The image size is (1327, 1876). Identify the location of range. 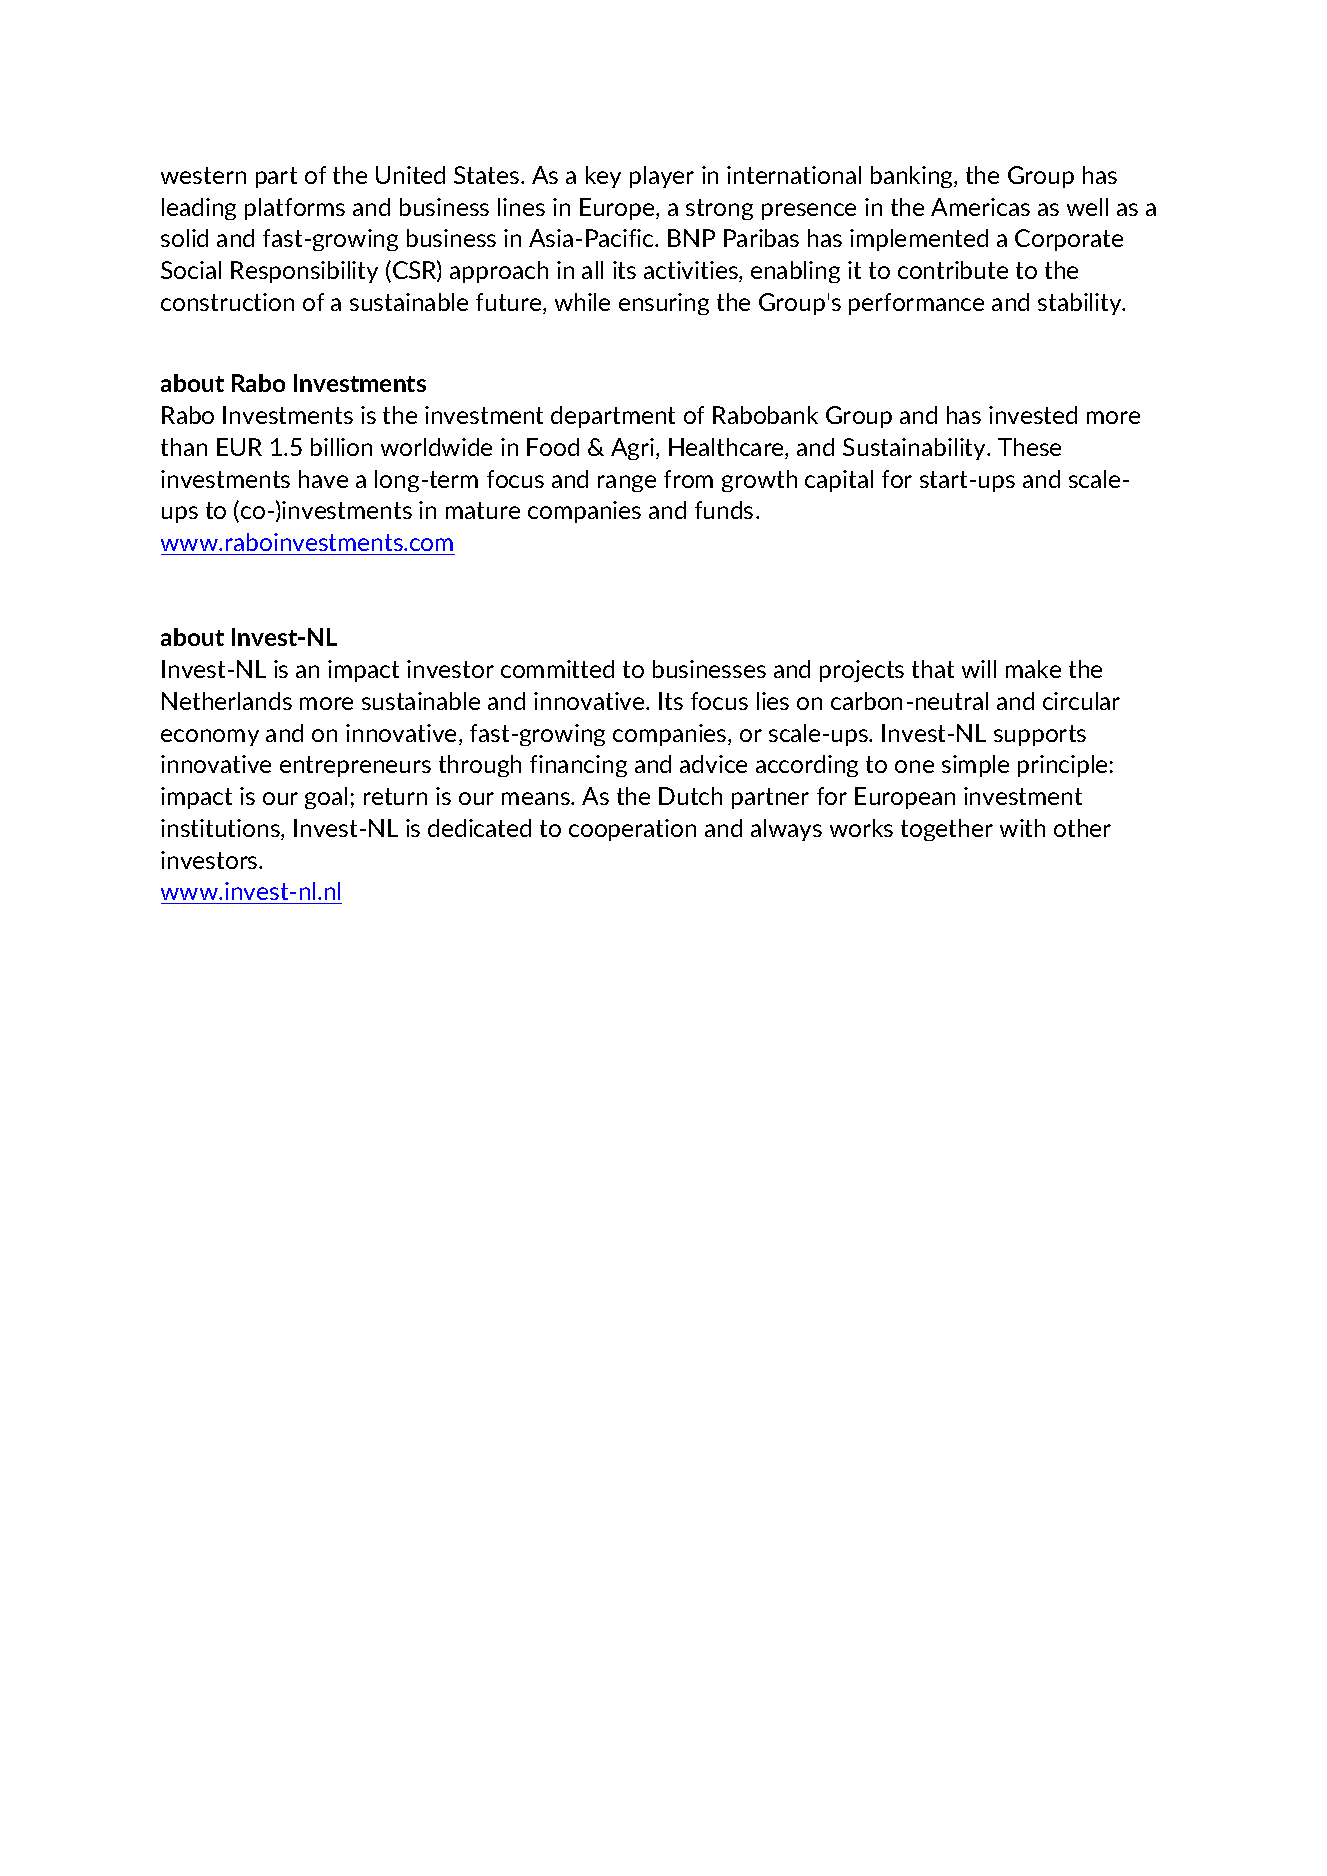
(627, 483).
